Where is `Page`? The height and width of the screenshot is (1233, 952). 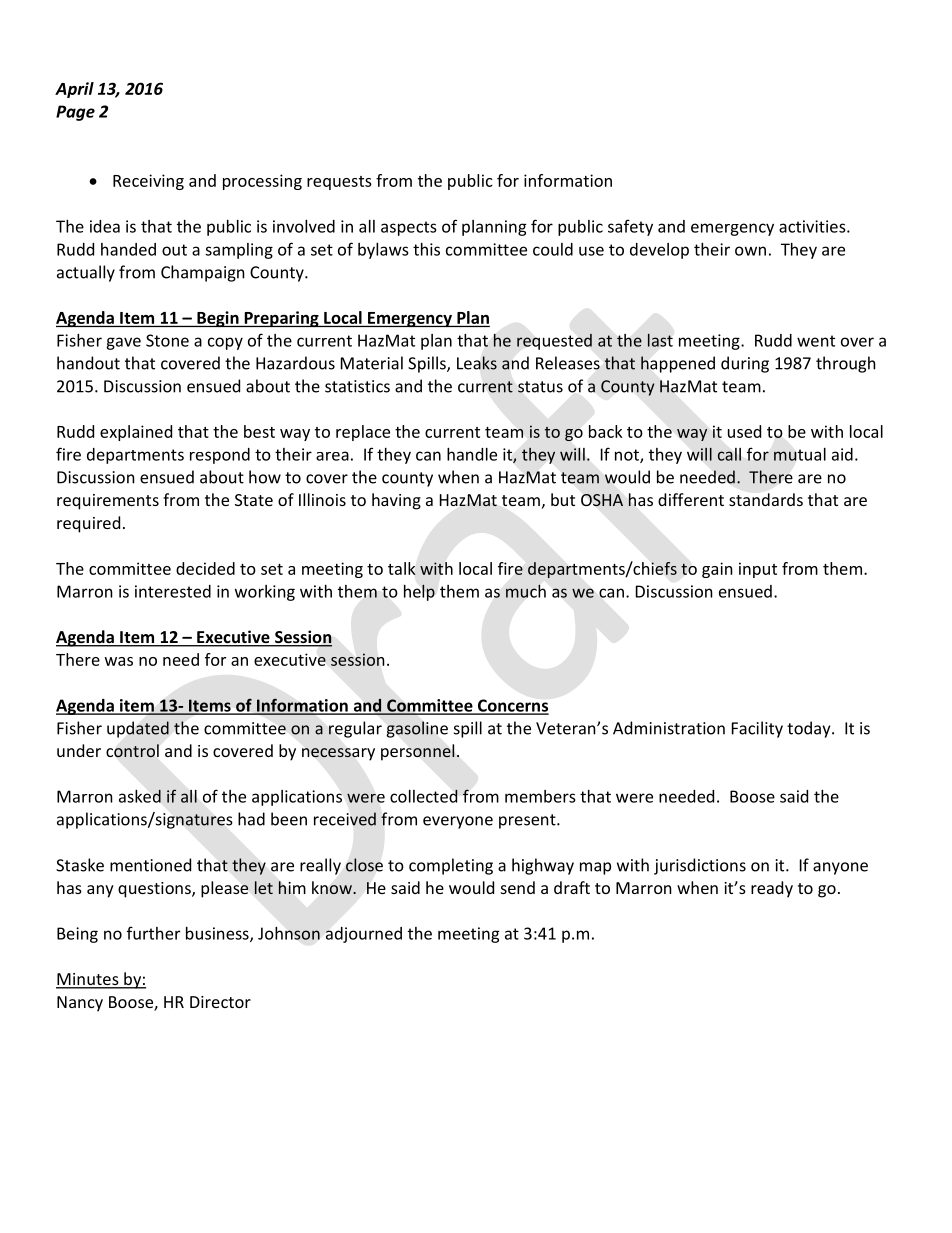 Page is located at coordinates (75, 113).
